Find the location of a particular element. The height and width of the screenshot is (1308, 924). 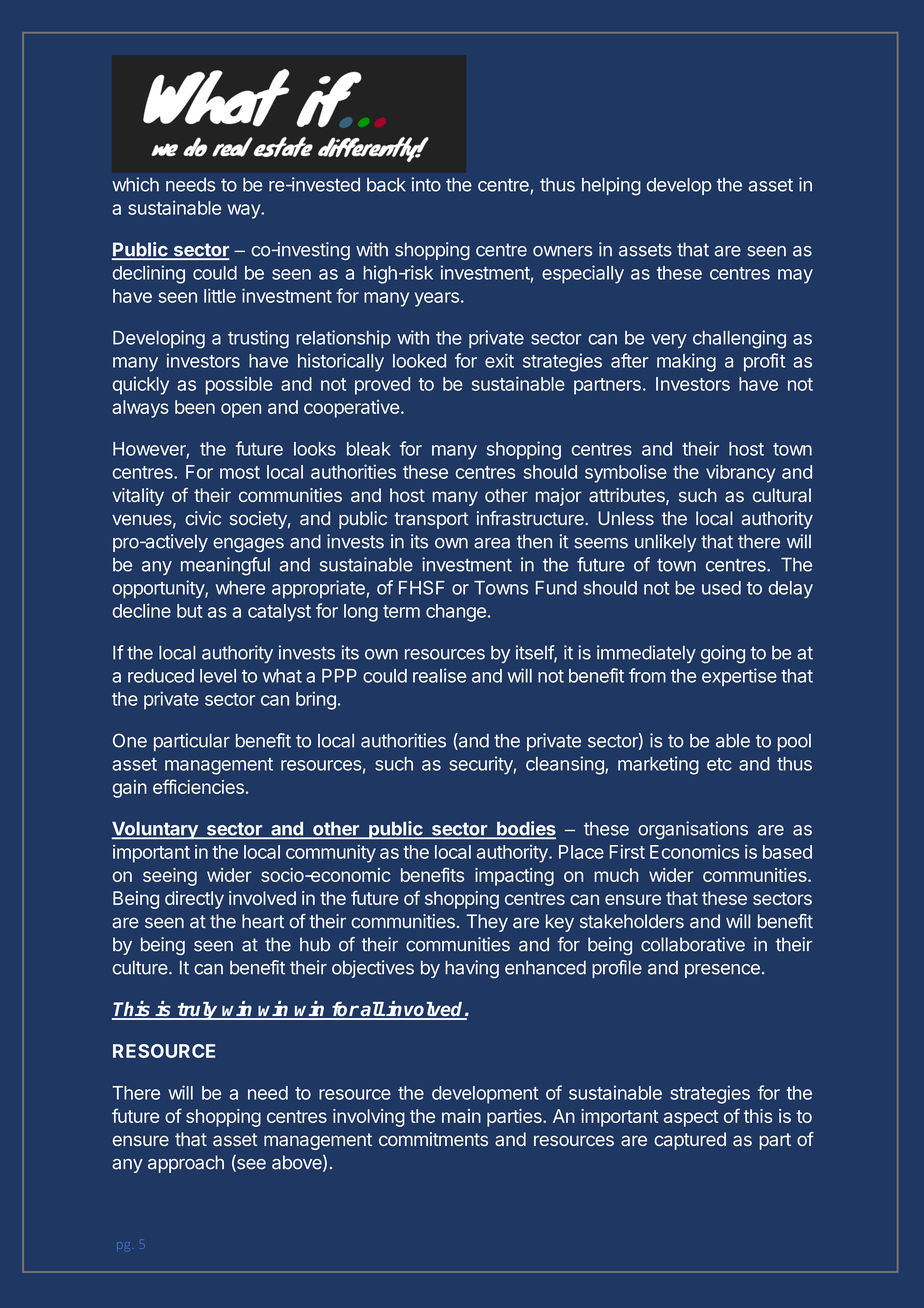

level is located at coordinates (218, 676).
